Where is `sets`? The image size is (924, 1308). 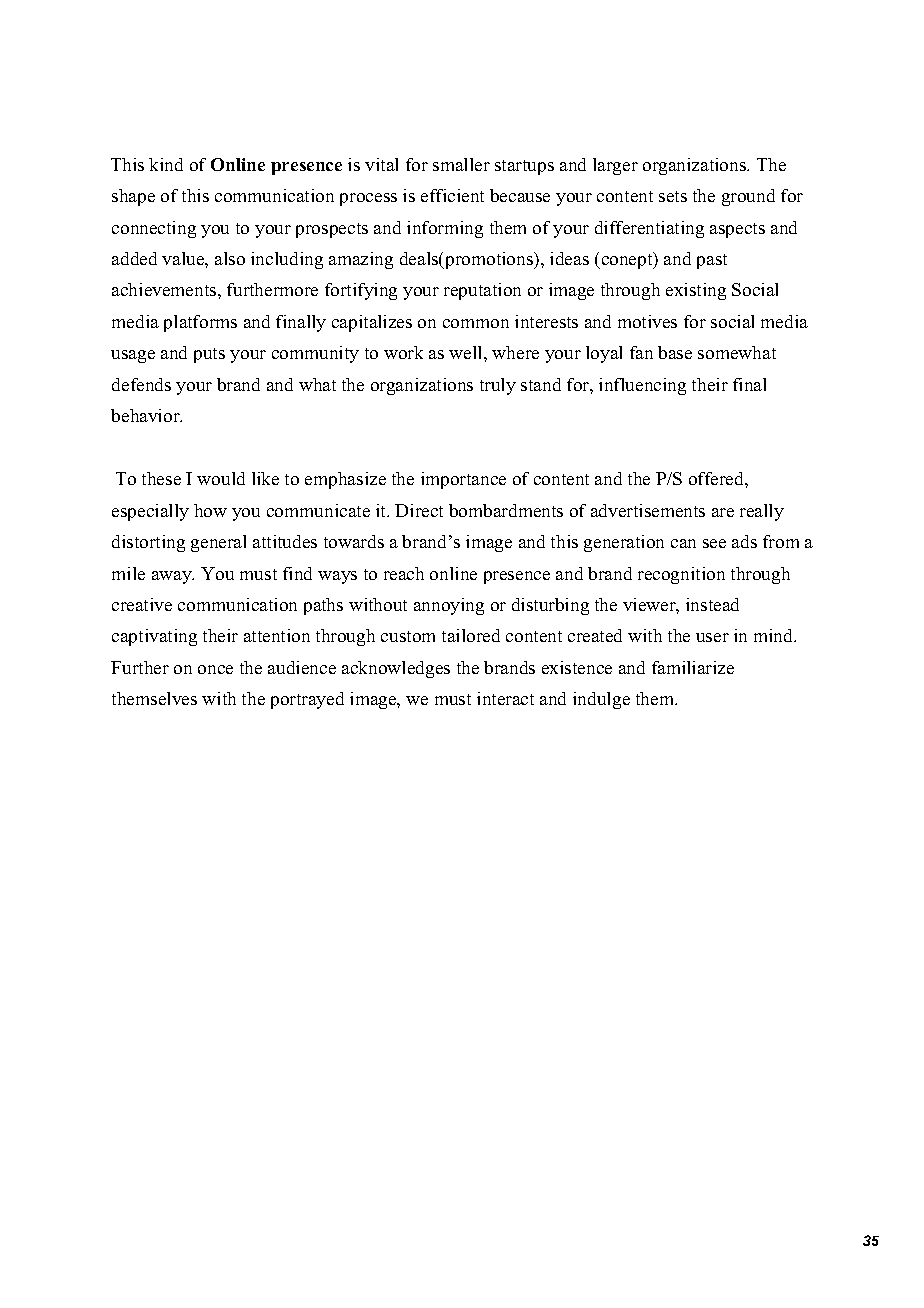
sets is located at coordinates (673, 196).
